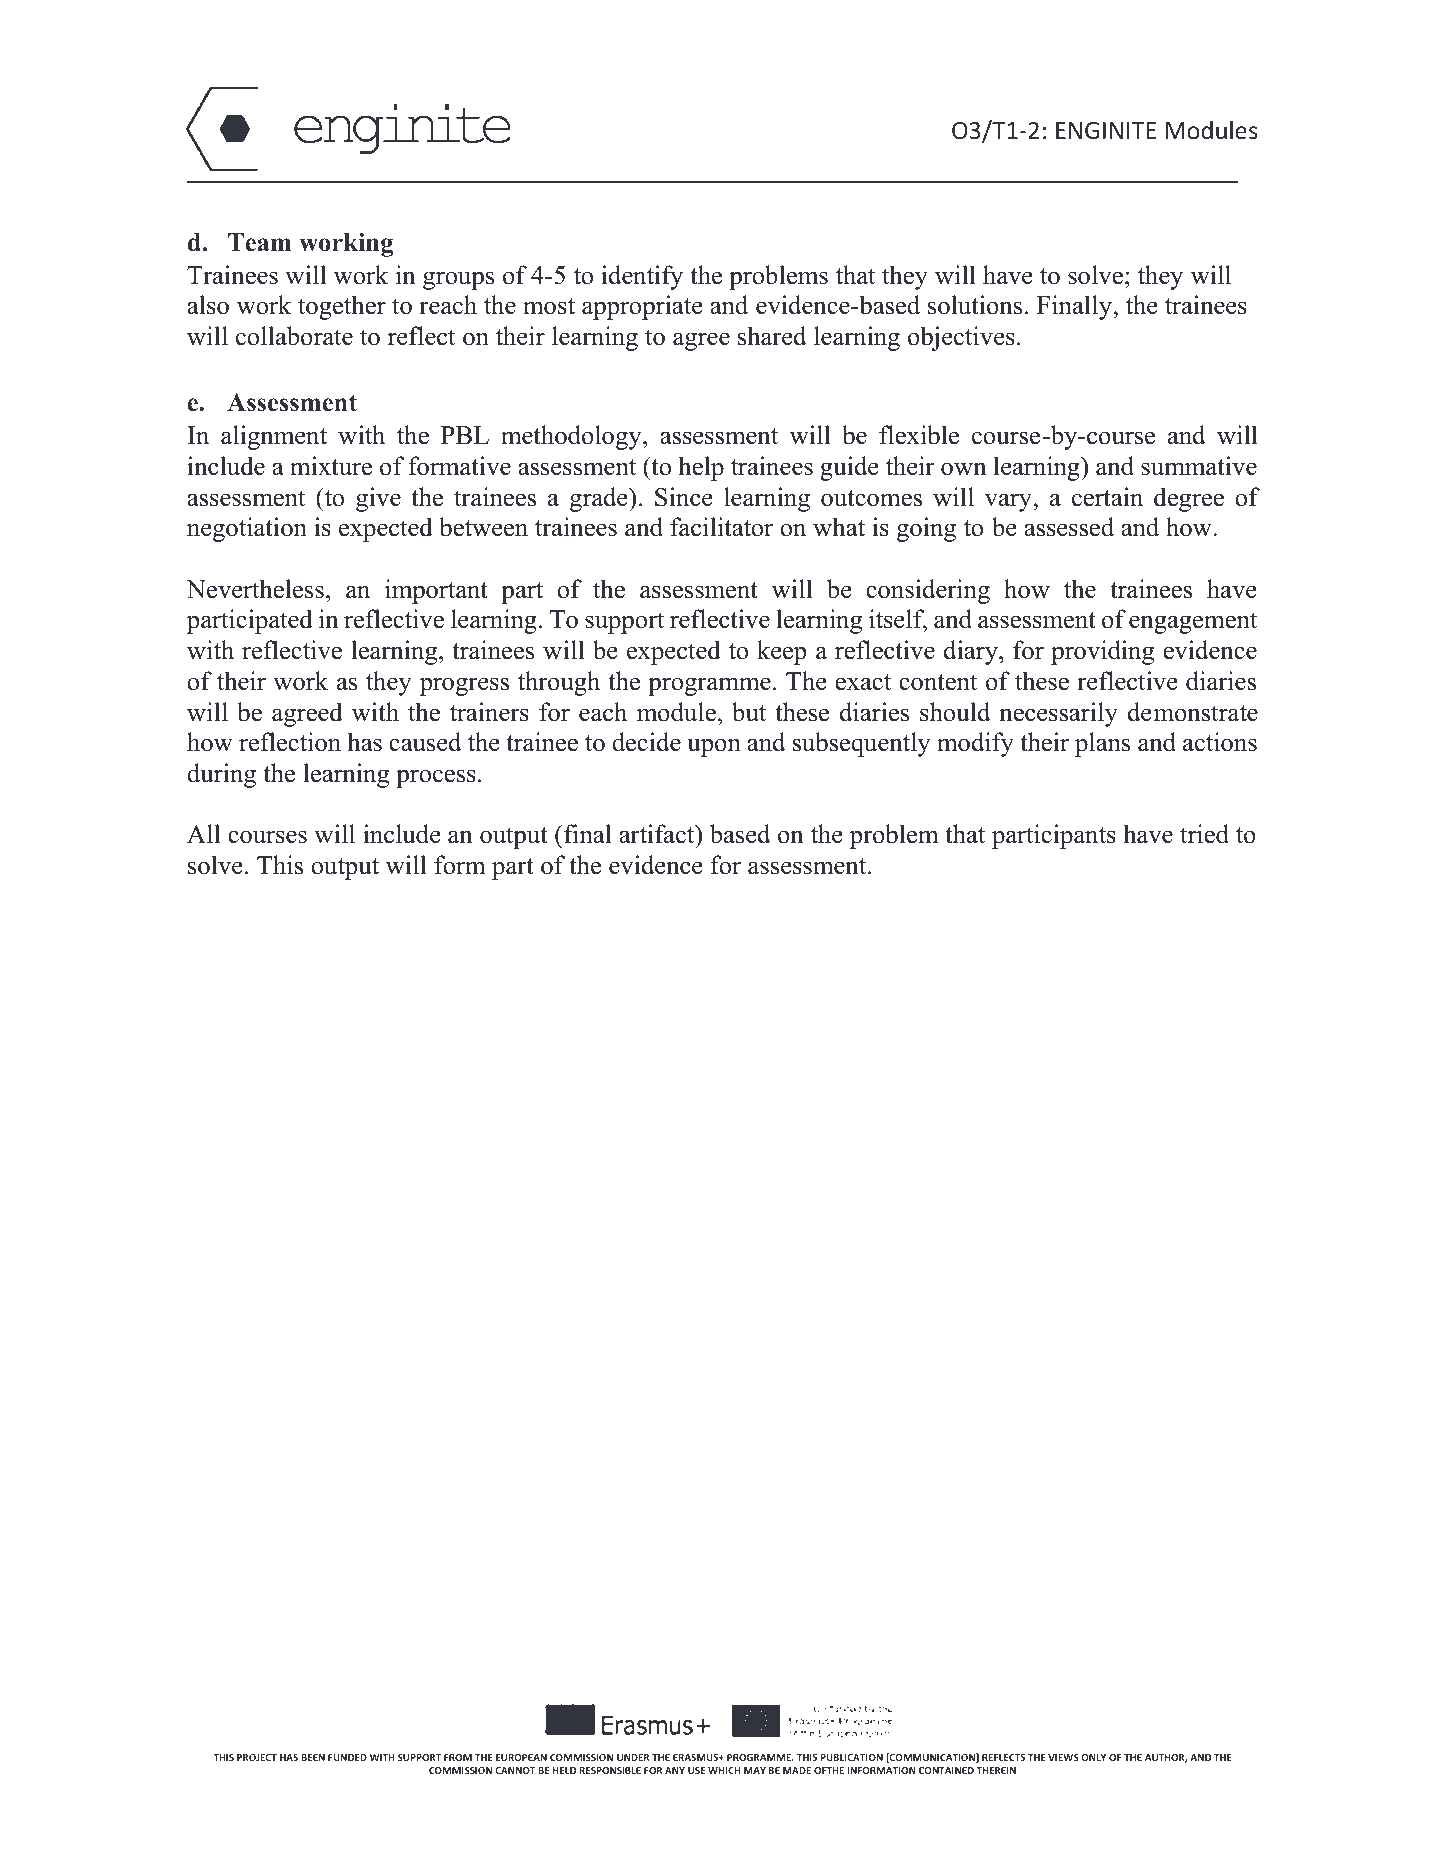 This document has width=1446, height=1872. What do you see at coordinates (975, 305) in the document?
I see `solutions` at bounding box center [975, 305].
